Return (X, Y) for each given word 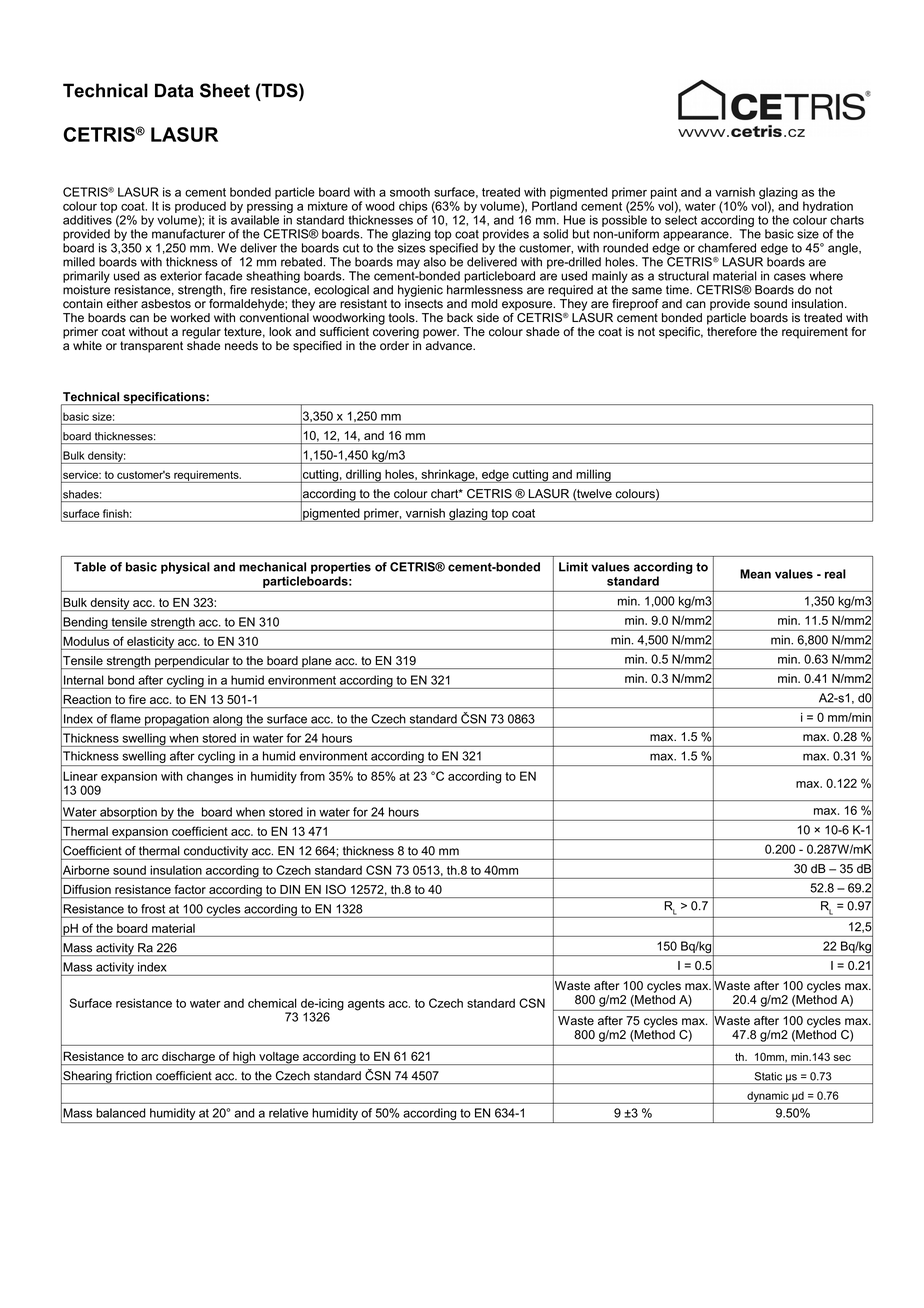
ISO (336, 889)
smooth (410, 192)
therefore (732, 330)
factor (190, 889)
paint (664, 193)
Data (174, 90)
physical (185, 568)
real (835, 574)
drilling (363, 476)
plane (317, 662)
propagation (177, 721)
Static (768, 1076)
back (460, 318)
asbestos (166, 304)
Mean (755, 574)
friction (134, 1076)
